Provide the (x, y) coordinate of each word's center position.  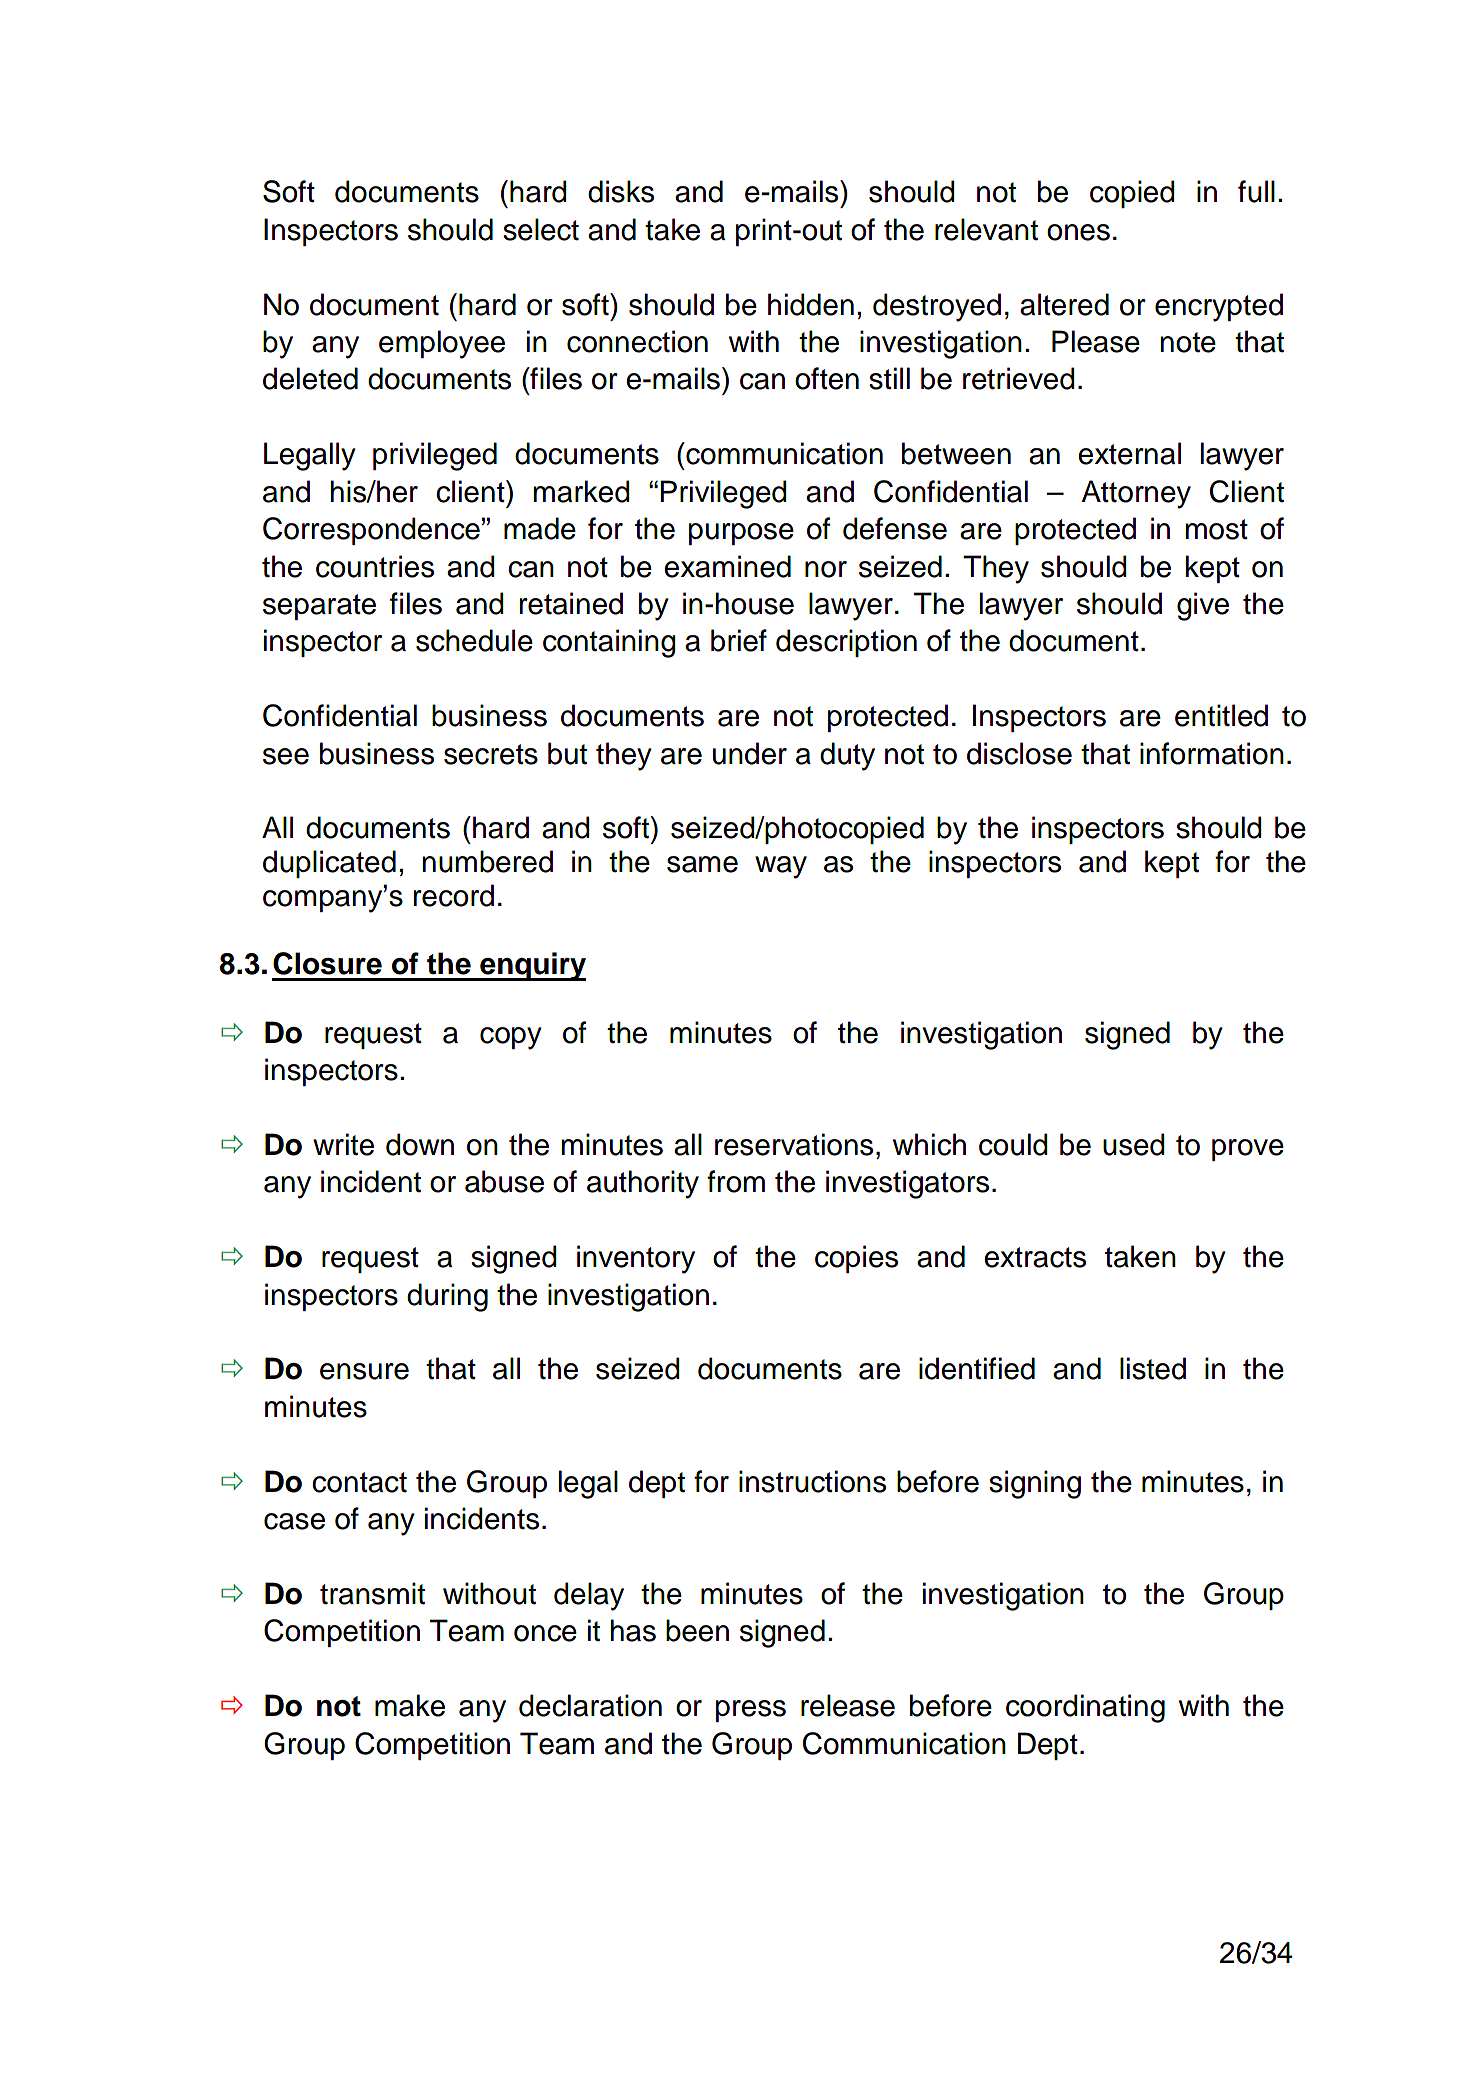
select (541, 229)
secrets (491, 754)
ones (1078, 232)
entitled (1221, 715)
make (410, 1705)
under (750, 753)
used (1134, 1144)
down (420, 1144)
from (736, 1181)
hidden (811, 304)
